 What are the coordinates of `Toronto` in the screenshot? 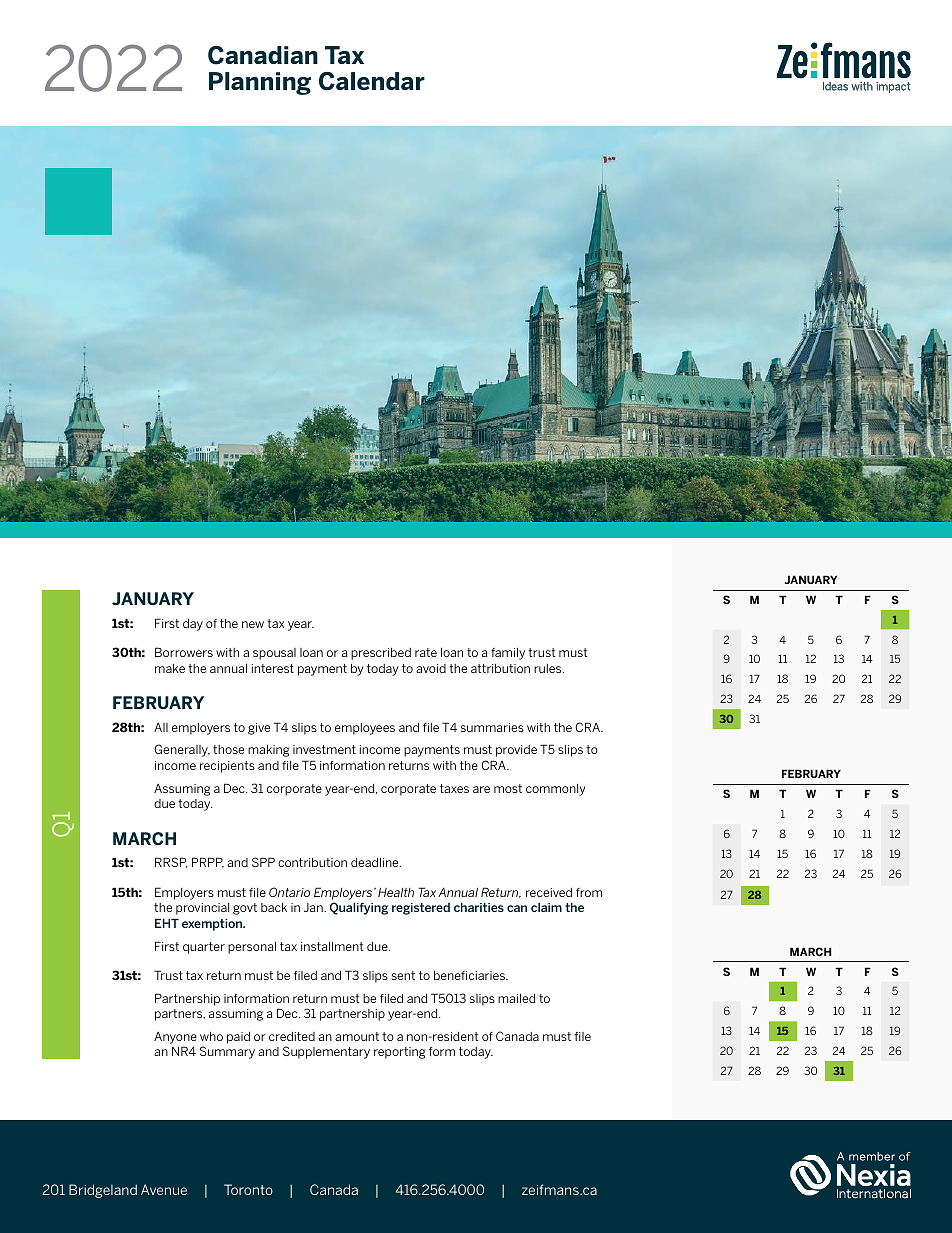 It's located at (248, 1189).
